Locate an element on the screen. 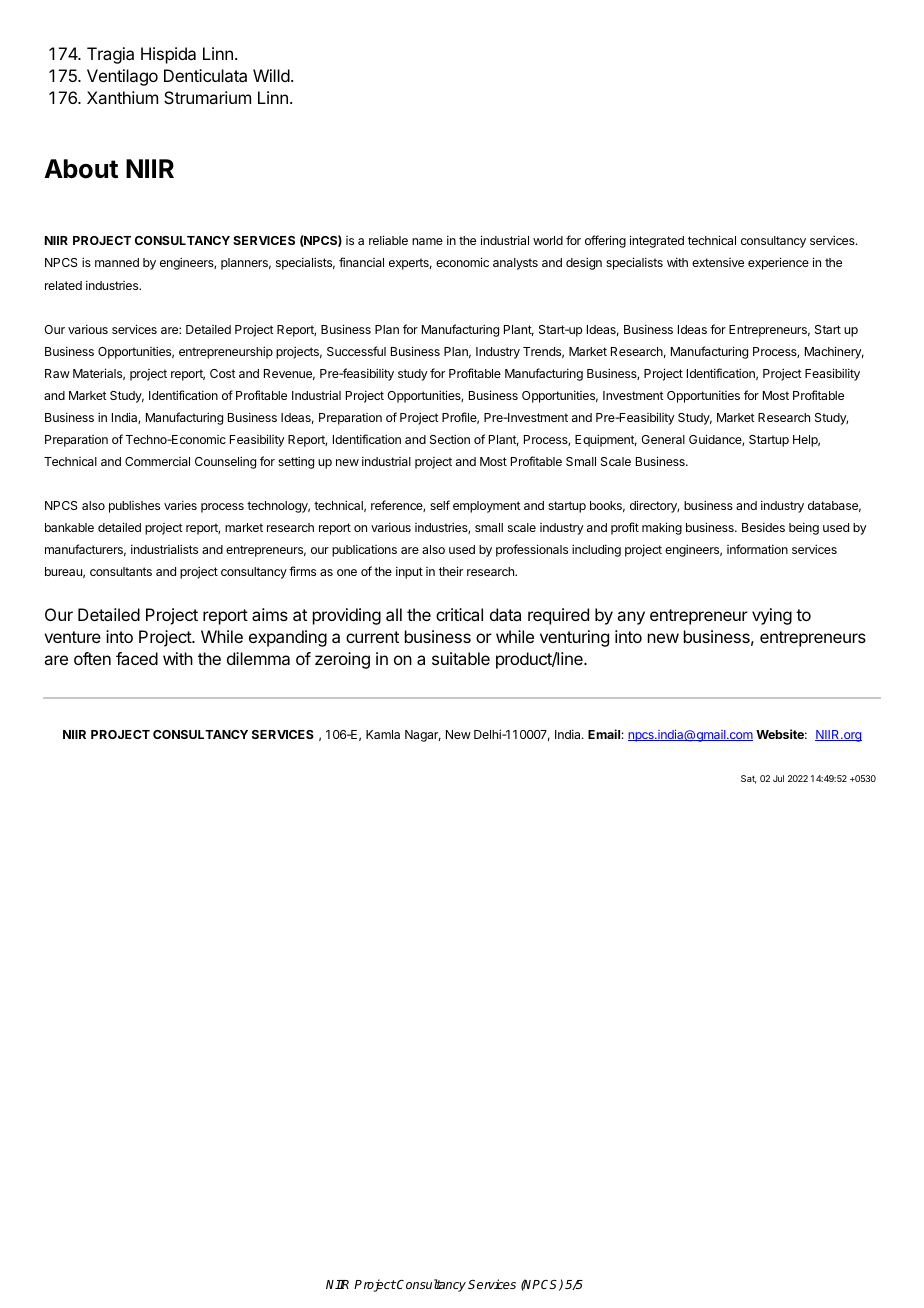 The height and width of the screenshot is (1308, 924). Section is located at coordinates (450, 439).
